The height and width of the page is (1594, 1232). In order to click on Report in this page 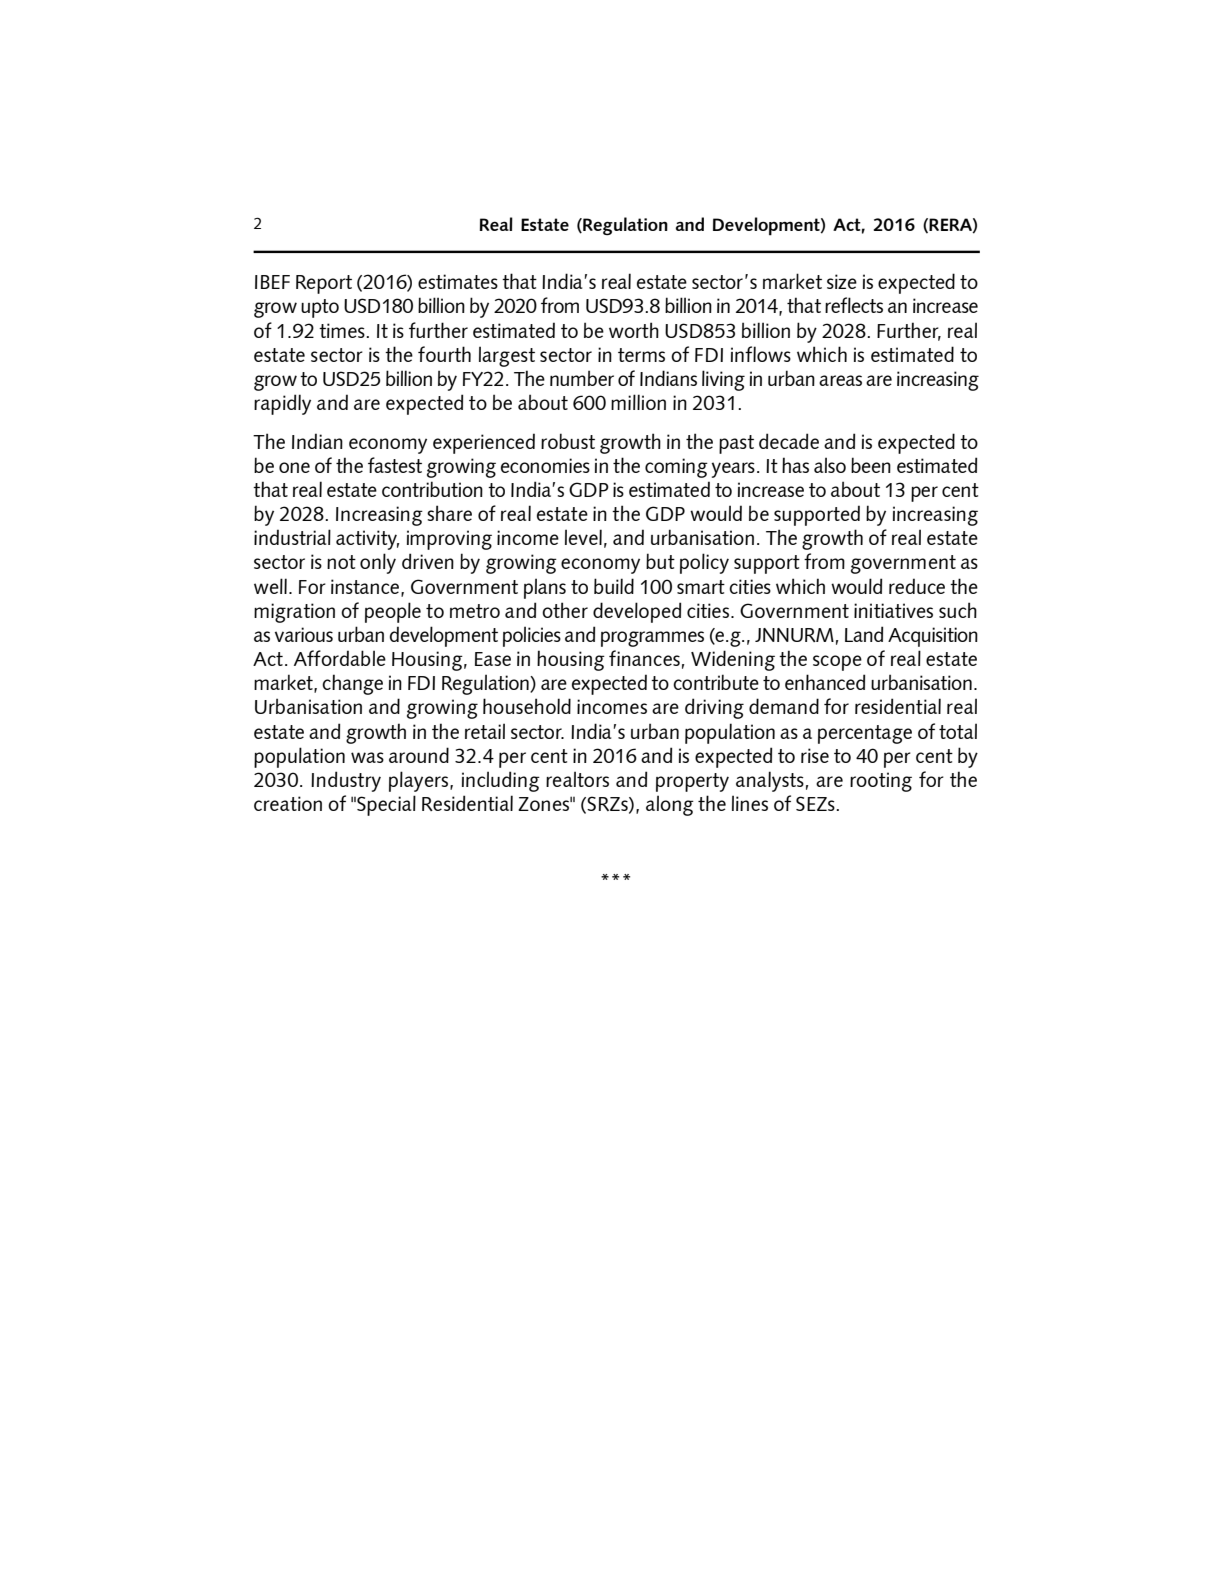, I will do `click(324, 284)`.
